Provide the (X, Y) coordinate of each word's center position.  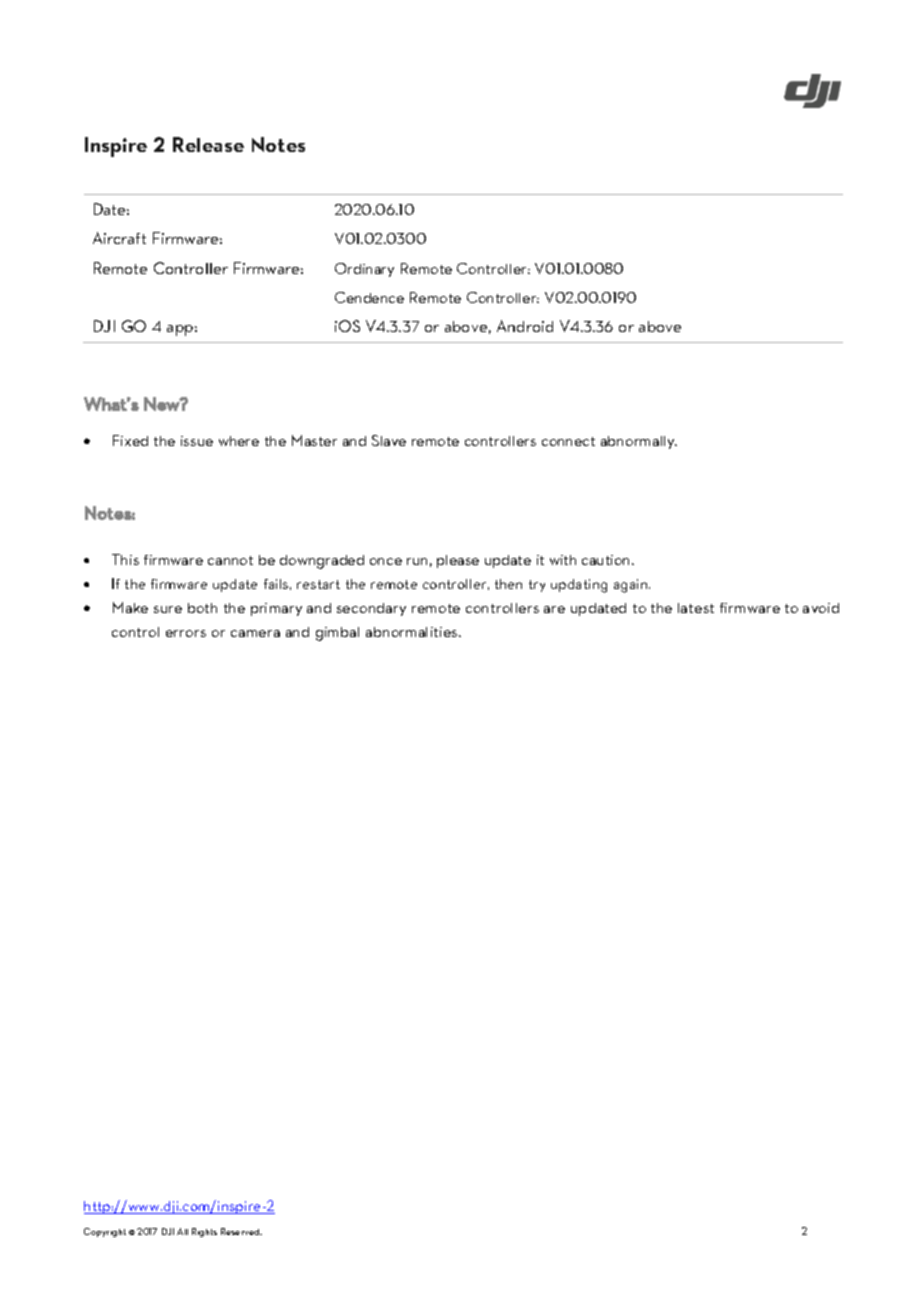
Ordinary (364, 270)
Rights (204, 1232)
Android (525, 326)
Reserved (241, 1231)
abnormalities (413, 632)
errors (186, 633)
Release (208, 144)
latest (696, 608)
